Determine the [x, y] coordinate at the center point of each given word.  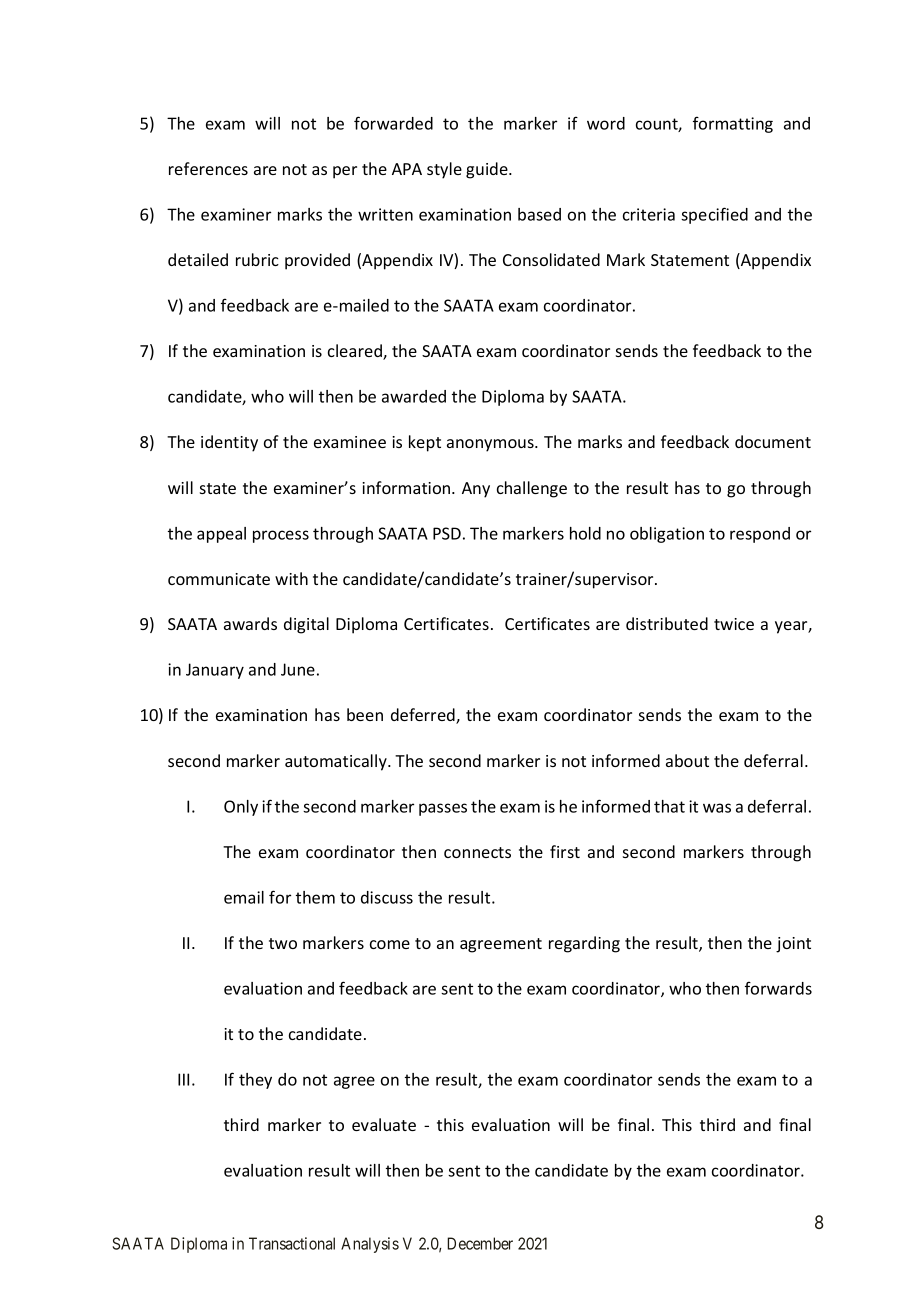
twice [734, 624]
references [208, 168]
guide [488, 170]
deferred [424, 716]
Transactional [292, 1243]
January [215, 671]
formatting [733, 124]
